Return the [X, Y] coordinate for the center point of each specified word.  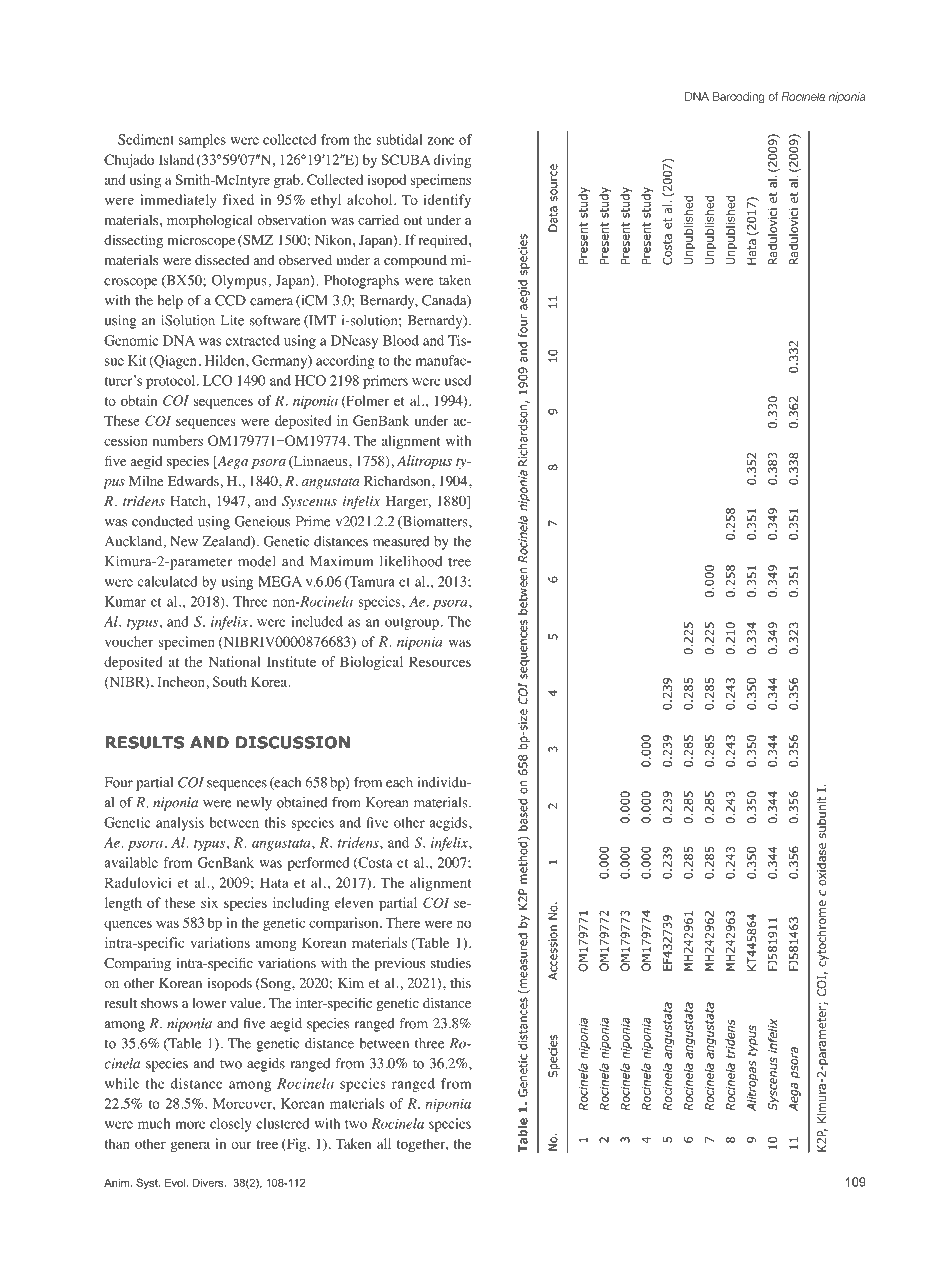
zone [441, 141]
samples [202, 141]
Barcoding [739, 97]
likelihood [411, 561]
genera [190, 1146]
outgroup [412, 624]
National [234, 661]
